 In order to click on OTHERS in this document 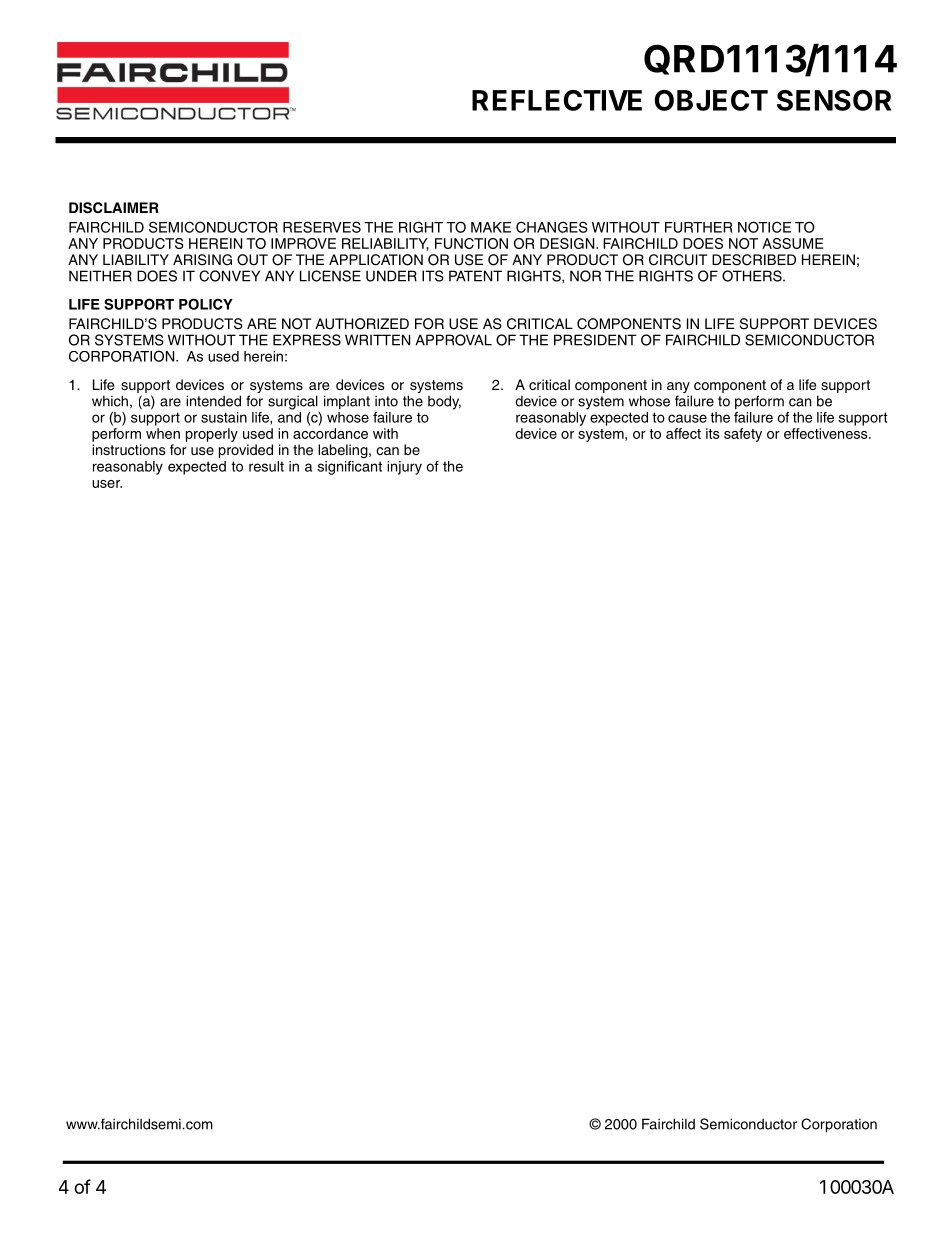, I will do `click(753, 276)`.
